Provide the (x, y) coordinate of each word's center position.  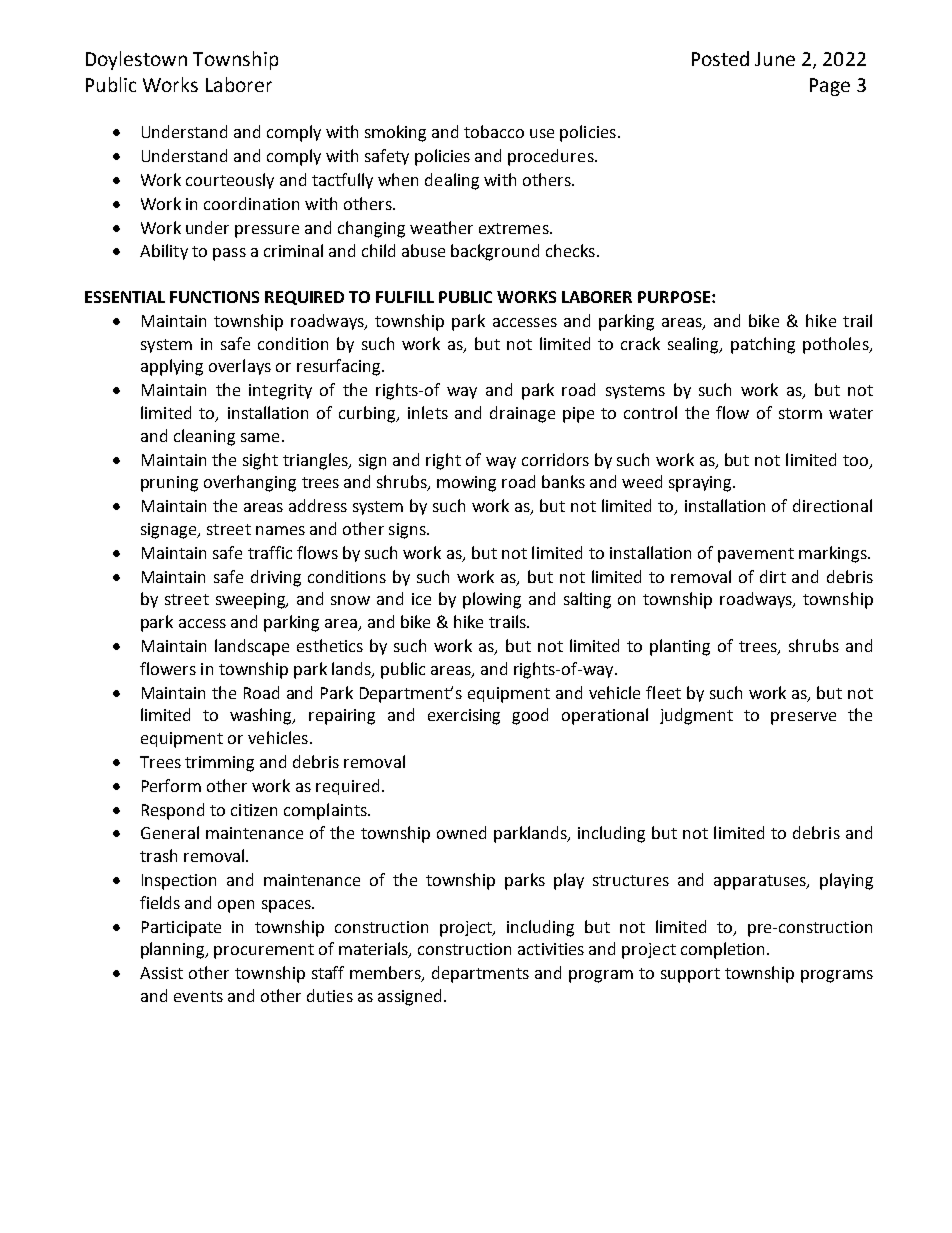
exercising (464, 717)
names (280, 530)
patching (763, 345)
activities (551, 949)
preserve (803, 718)
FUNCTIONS (214, 297)
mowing (466, 484)
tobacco (494, 131)
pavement (756, 555)
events (198, 996)
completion (722, 950)
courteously (230, 181)
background (495, 252)
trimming (219, 764)
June (775, 59)
